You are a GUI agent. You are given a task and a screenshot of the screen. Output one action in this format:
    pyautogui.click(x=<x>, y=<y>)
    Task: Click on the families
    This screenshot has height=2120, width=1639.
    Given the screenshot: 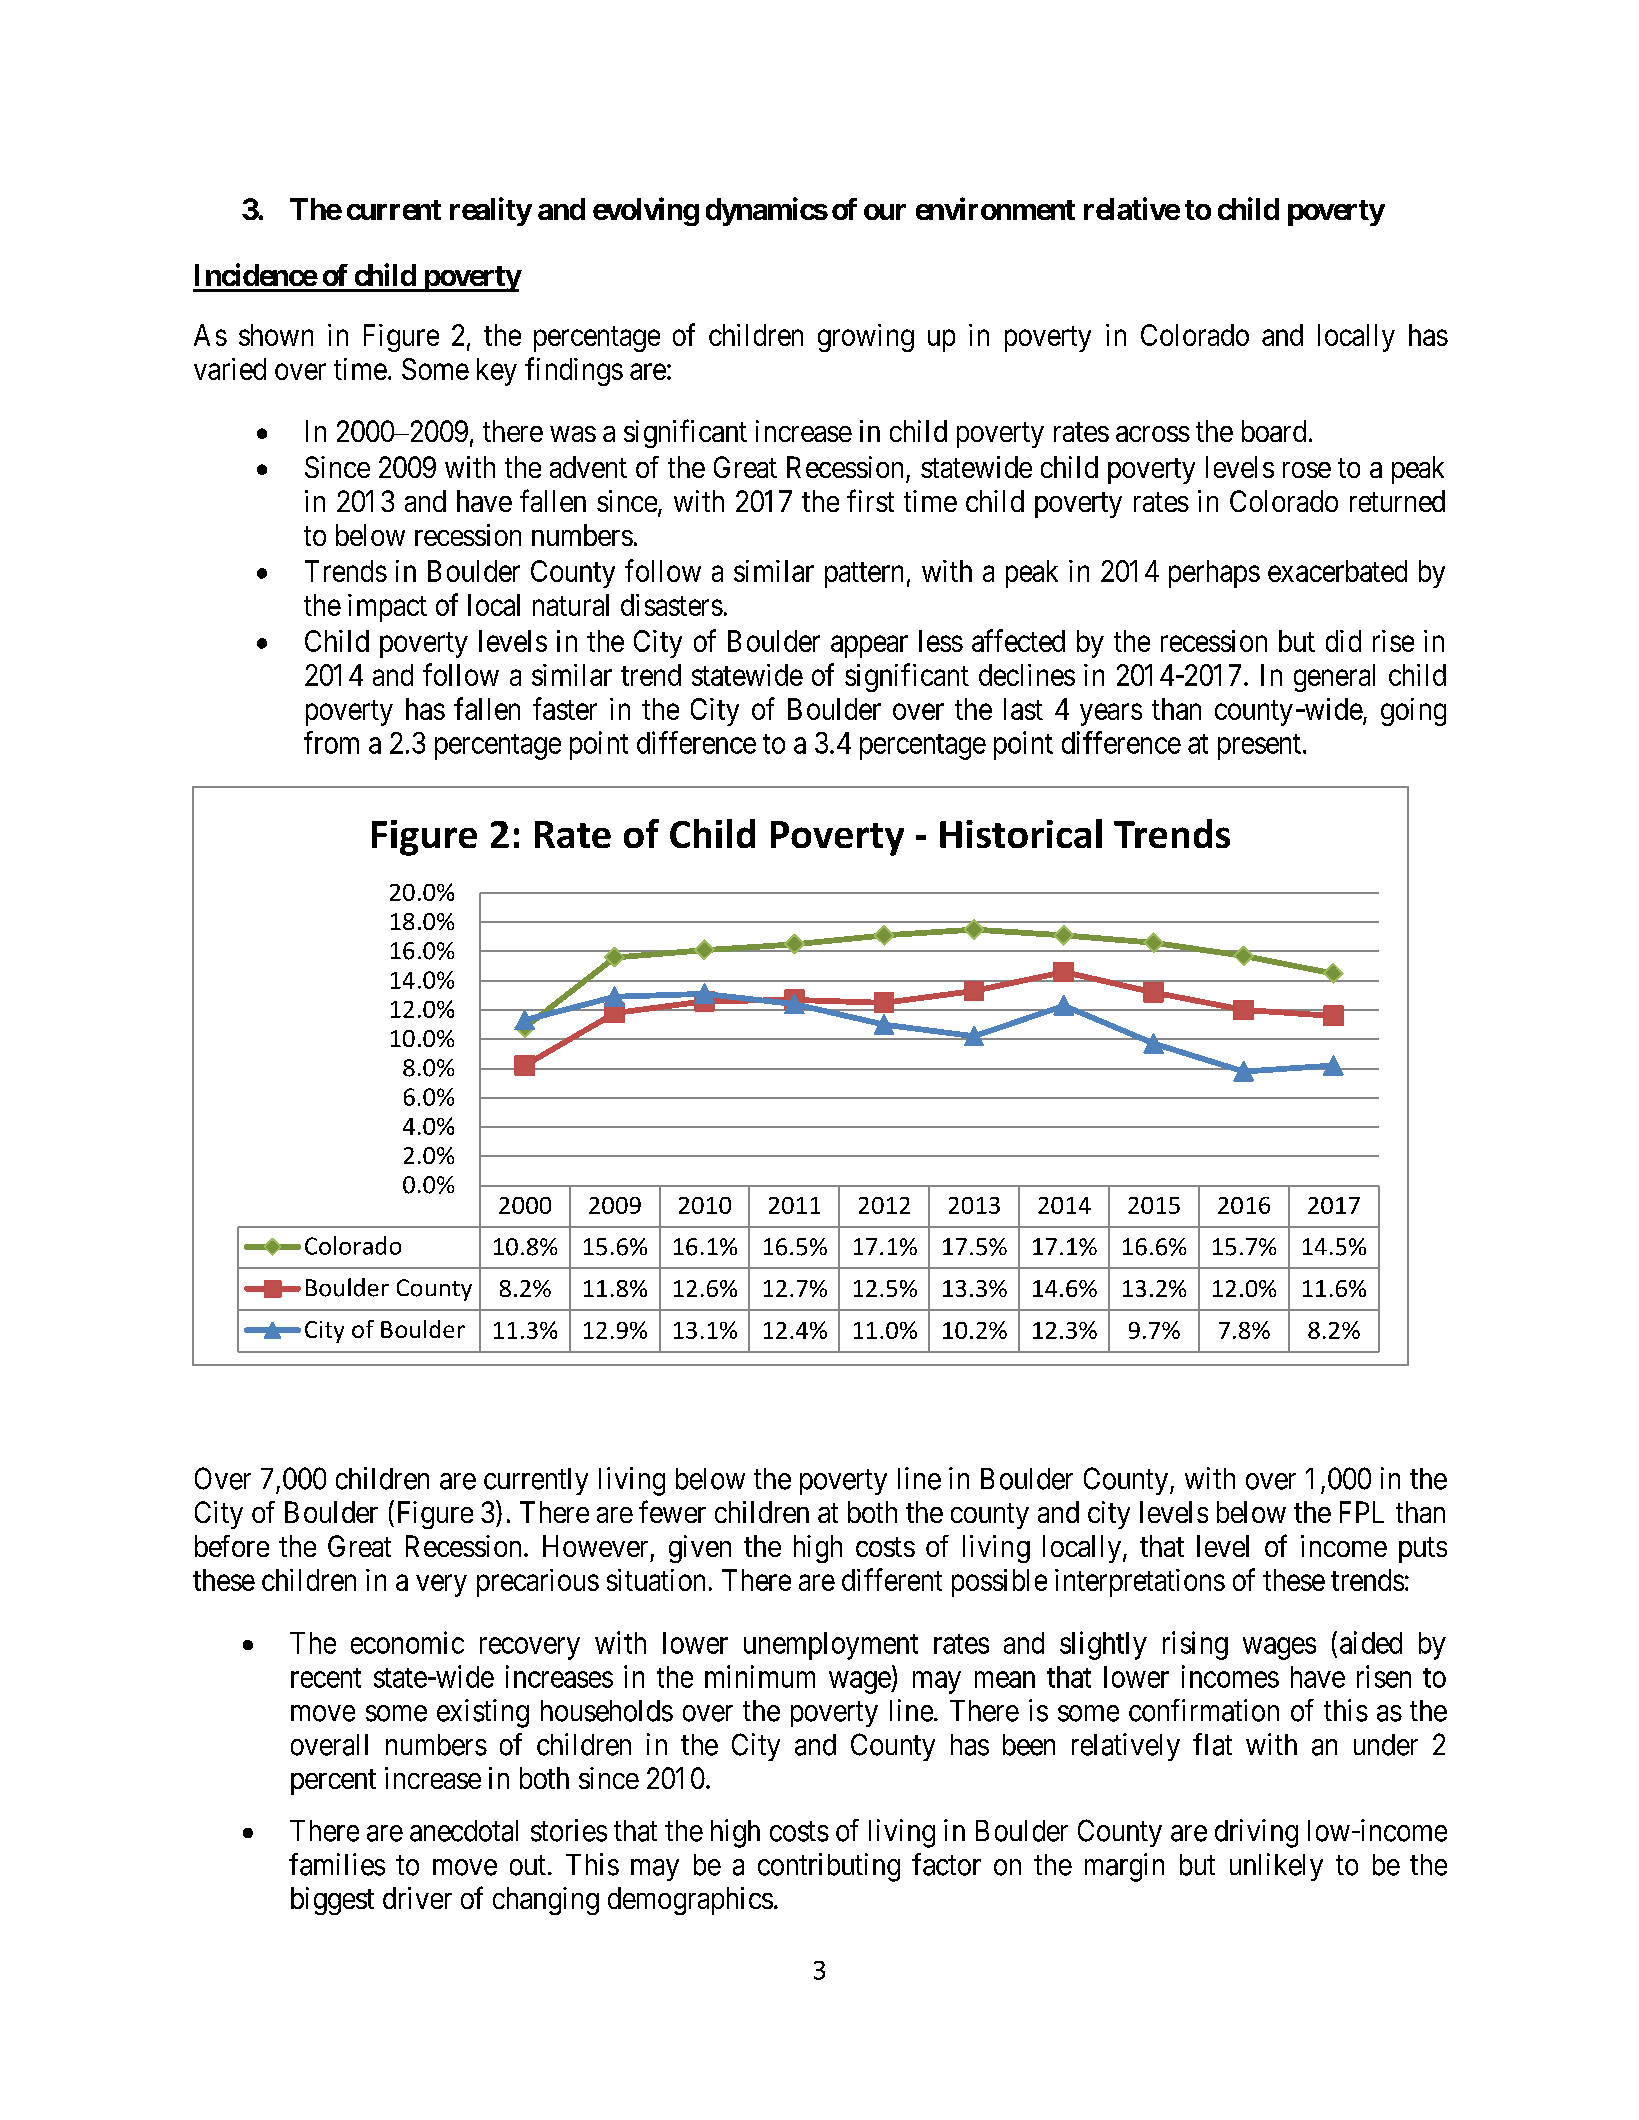 What is the action you would take?
    pyautogui.click(x=337, y=1864)
